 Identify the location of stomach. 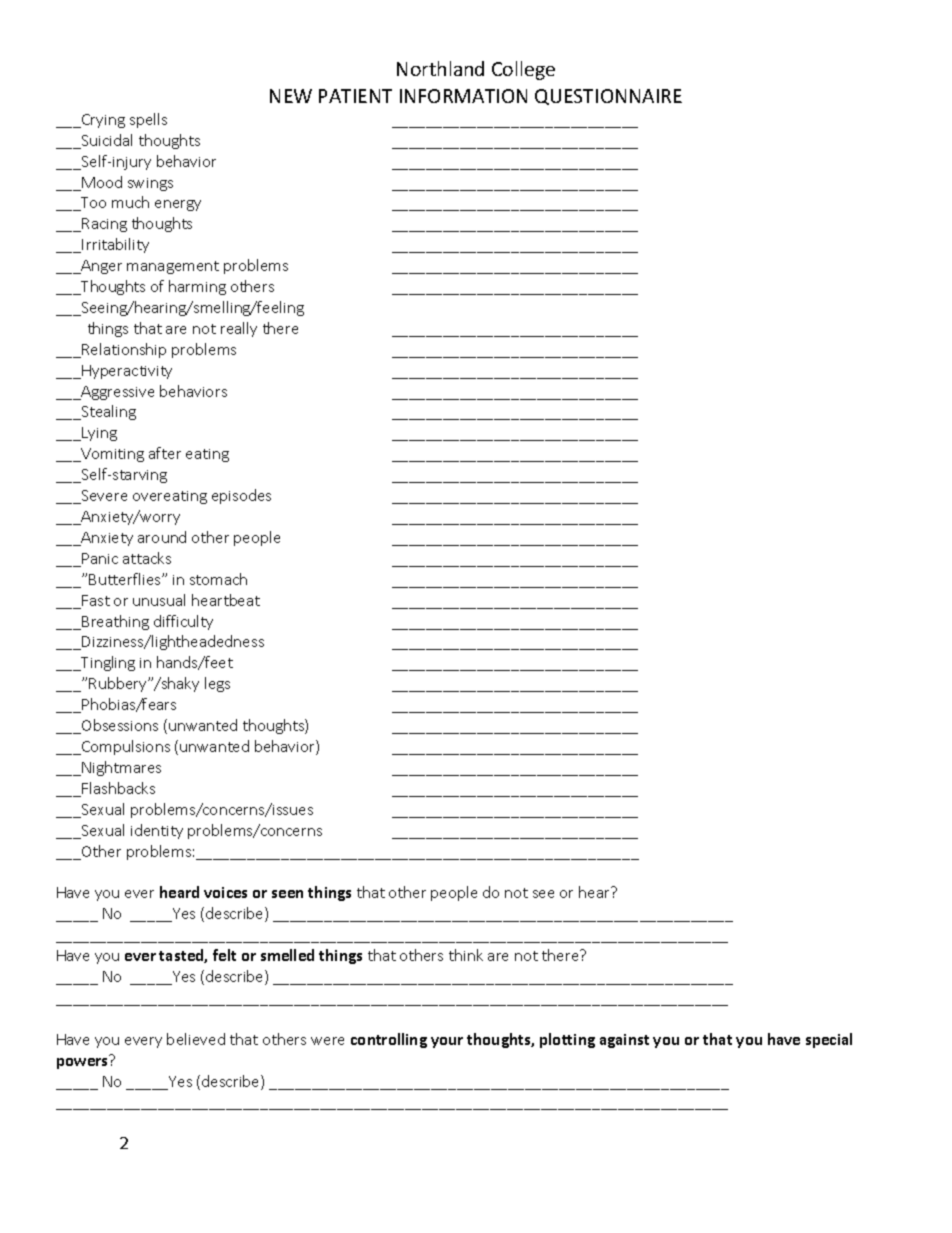
(218, 579).
